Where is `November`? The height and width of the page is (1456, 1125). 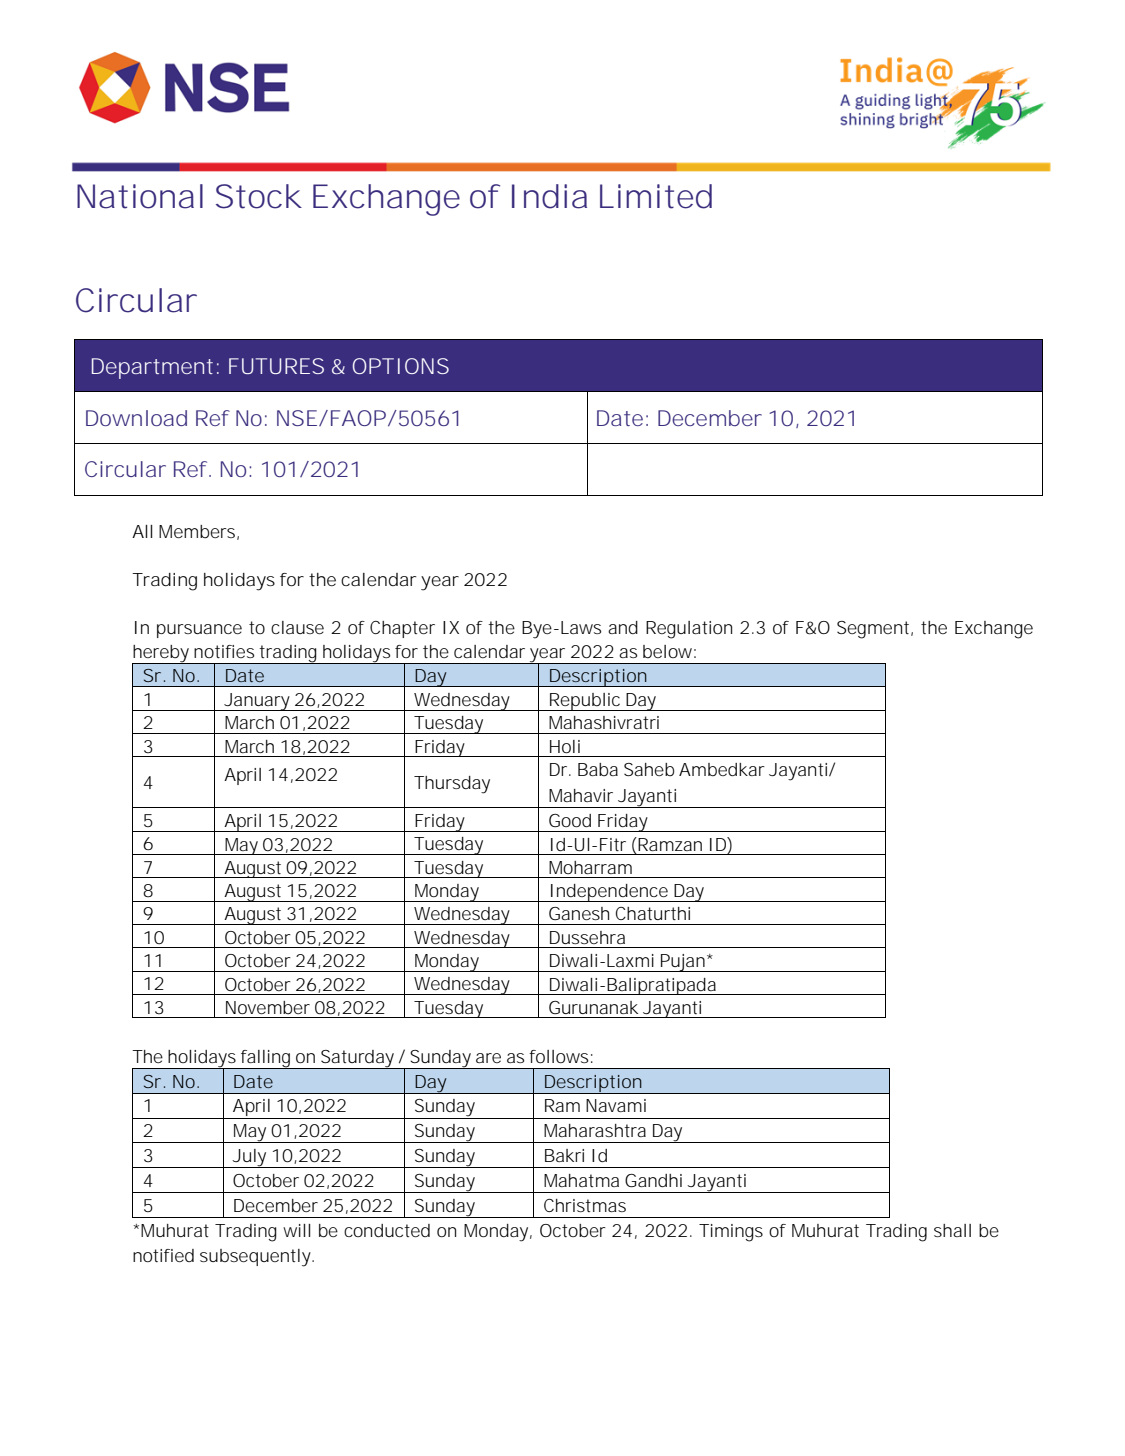 November is located at coordinates (268, 1008).
